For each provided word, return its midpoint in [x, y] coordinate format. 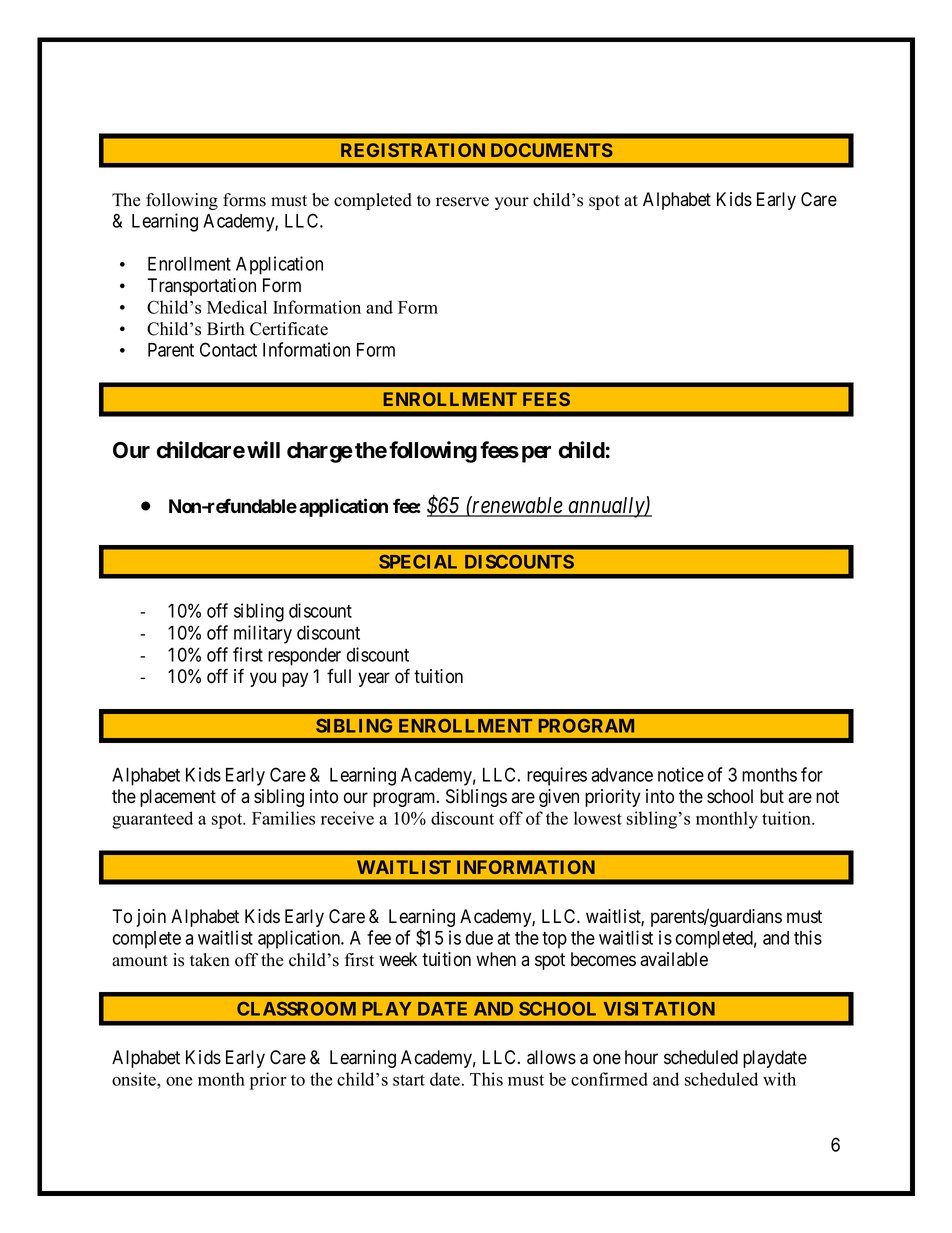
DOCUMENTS [552, 150]
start [409, 1080]
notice [681, 774]
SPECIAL [418, 562]
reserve [462, 202]
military [263, 634]
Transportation [201, 287]
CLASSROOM [296, 1009]
